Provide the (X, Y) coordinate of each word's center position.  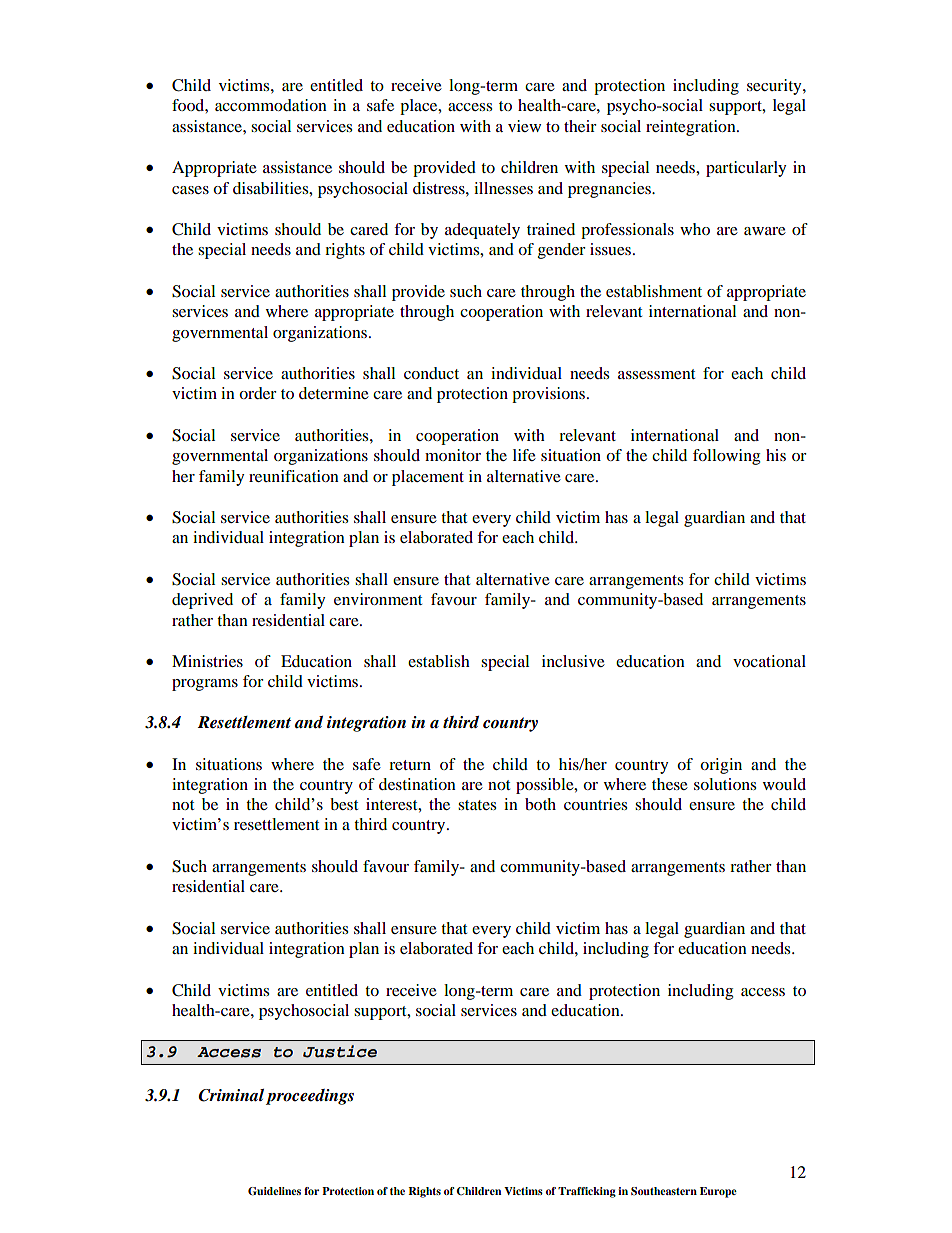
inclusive (573, 661)
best (344, 804)
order (258, 393)
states (477, 805)
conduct (431, 373)
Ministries (207, 661)
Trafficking (587, 1192)
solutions (725, 784)
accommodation (271, 105)
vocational (769, 661)
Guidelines (274, 1191)
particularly (746, 169)
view (524, 126)
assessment (656, 374)
